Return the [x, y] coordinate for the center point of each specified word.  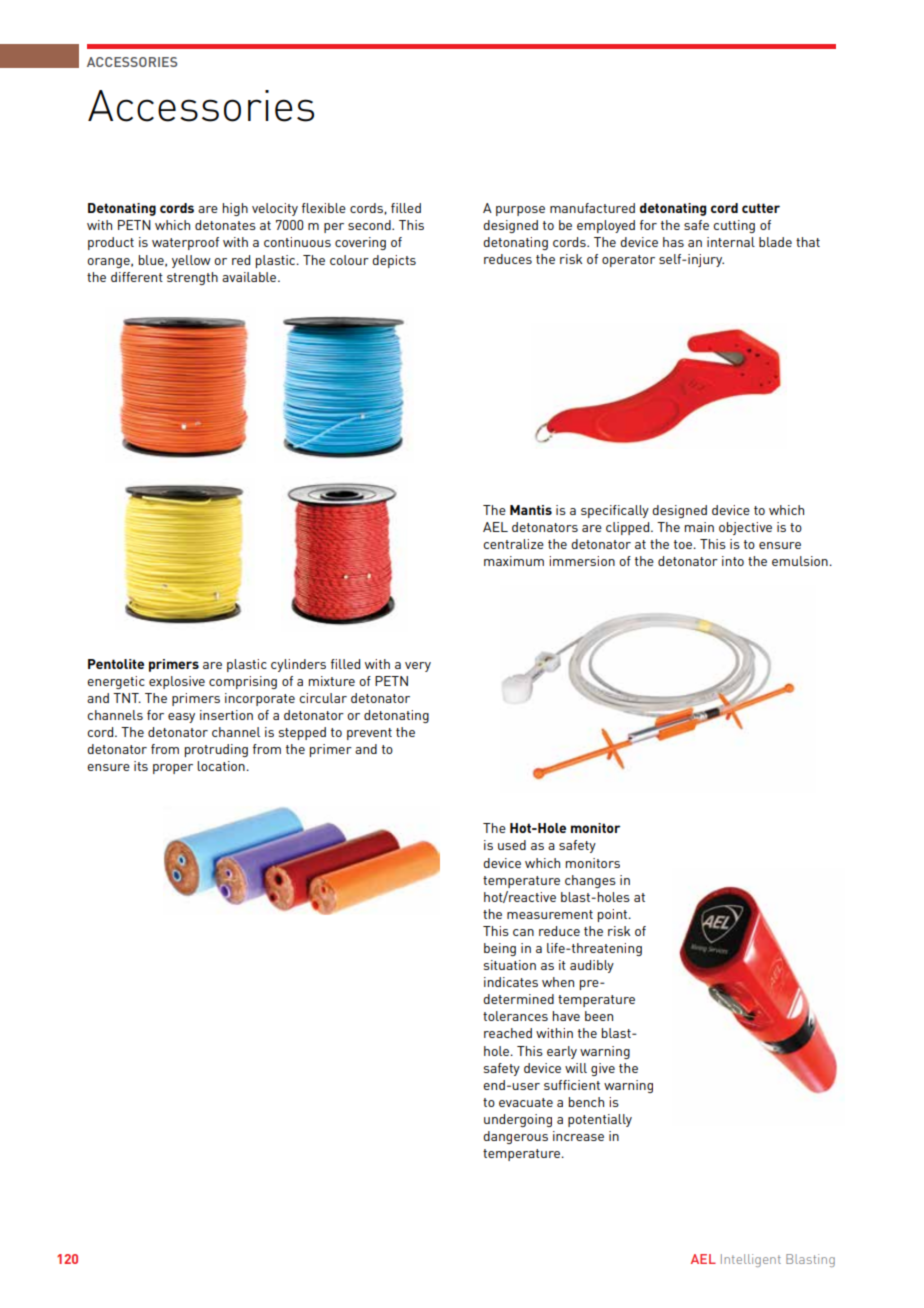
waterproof [185, 243]
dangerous [515, 1137]
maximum [514, 561]
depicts [394, 261]
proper [173, 769]
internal [731, 242]
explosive [177, 682]
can [523, 932]
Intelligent [751, 1260]
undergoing [518, 1120]
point [614, 915]
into [733, 561]
